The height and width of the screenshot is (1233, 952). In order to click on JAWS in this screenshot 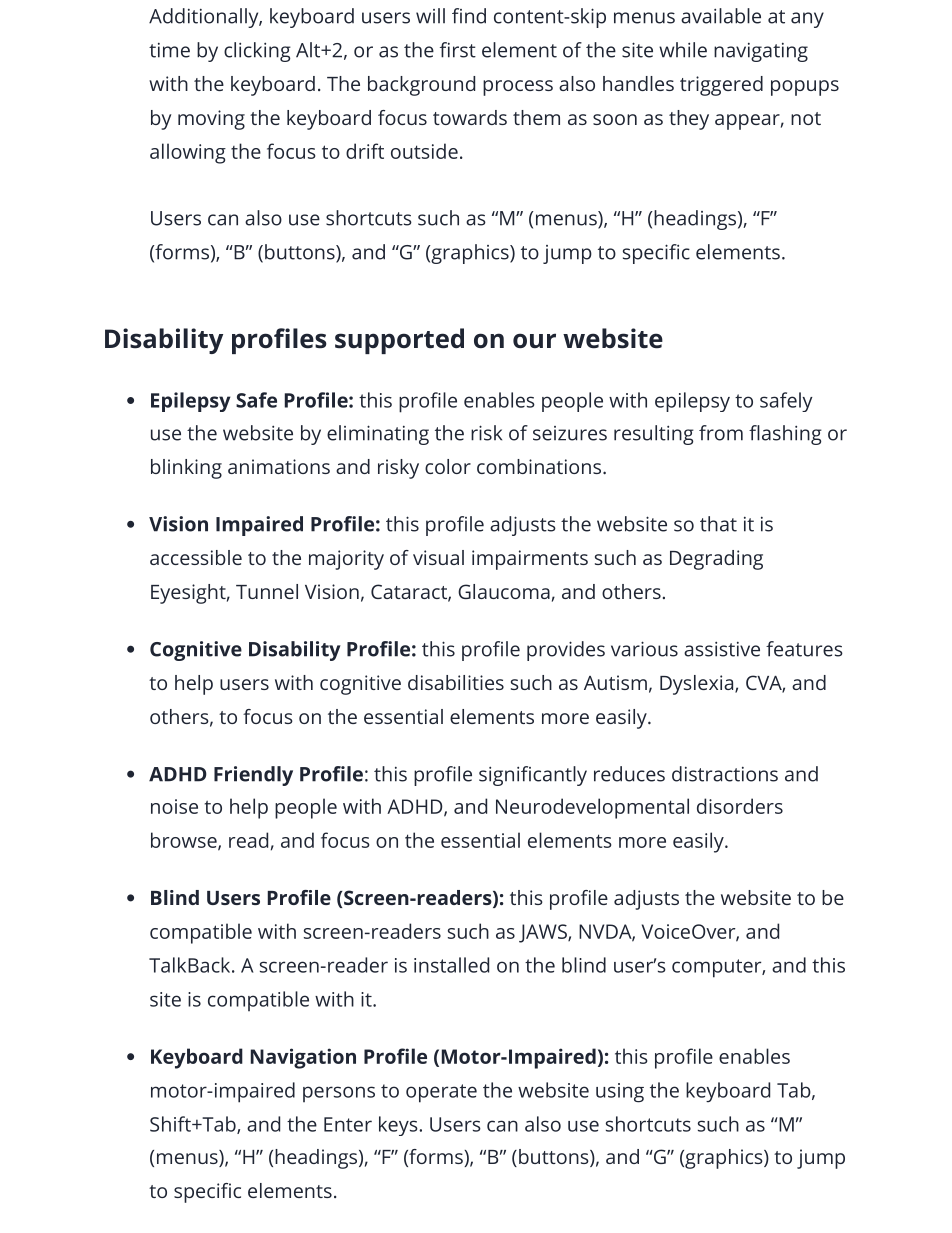, I will do `click(544, 933)`.
